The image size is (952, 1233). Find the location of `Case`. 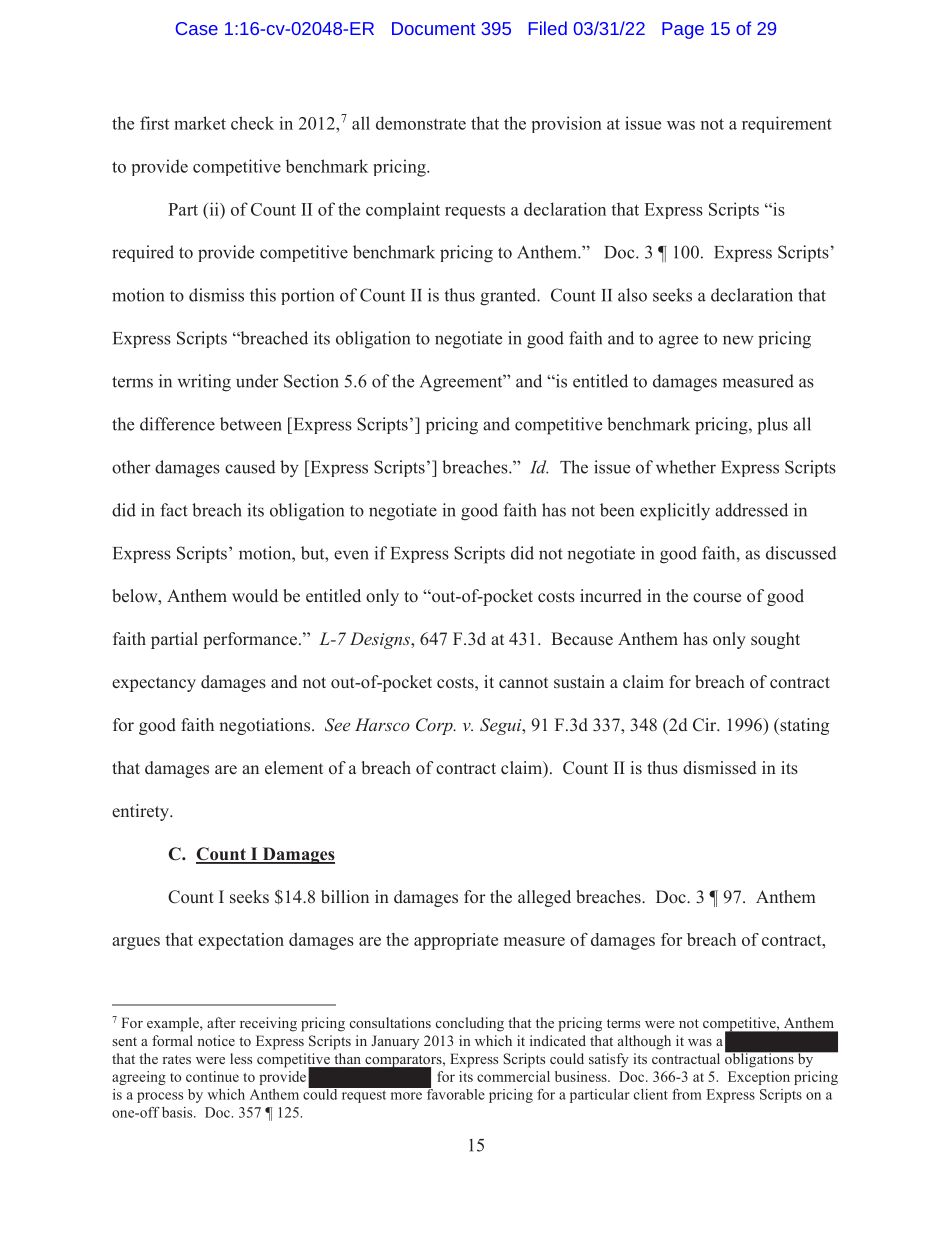

Case is located at coordinates (197, 28).
